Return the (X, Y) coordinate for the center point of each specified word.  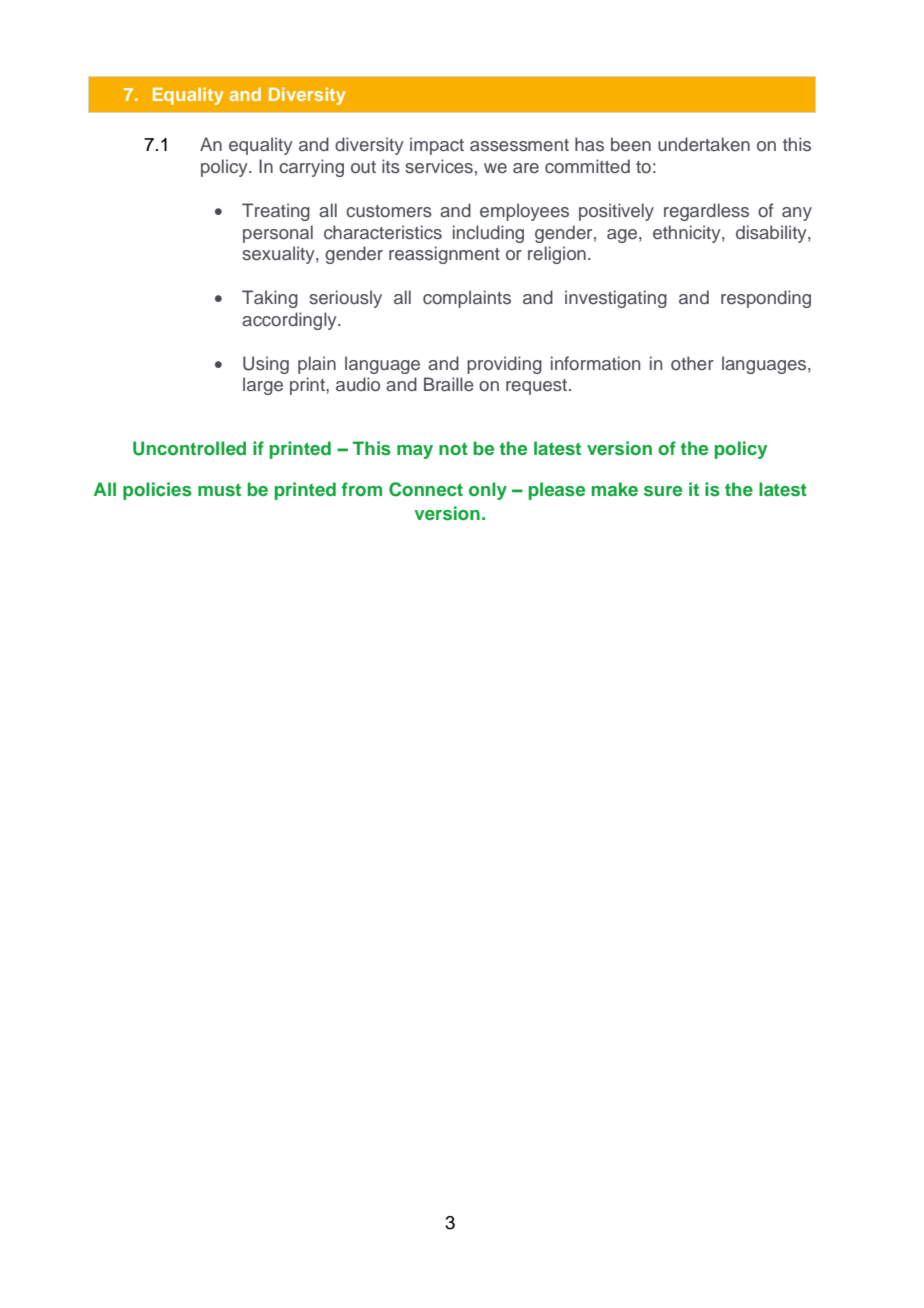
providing (504, 365)
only (488, 491)
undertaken (704, 144)
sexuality (279, 255)
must (219, 490)
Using (266, 365)
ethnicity (688, 234)
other (692, 363)
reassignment (444, 255)
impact (437, 146)
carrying (311, 168)
